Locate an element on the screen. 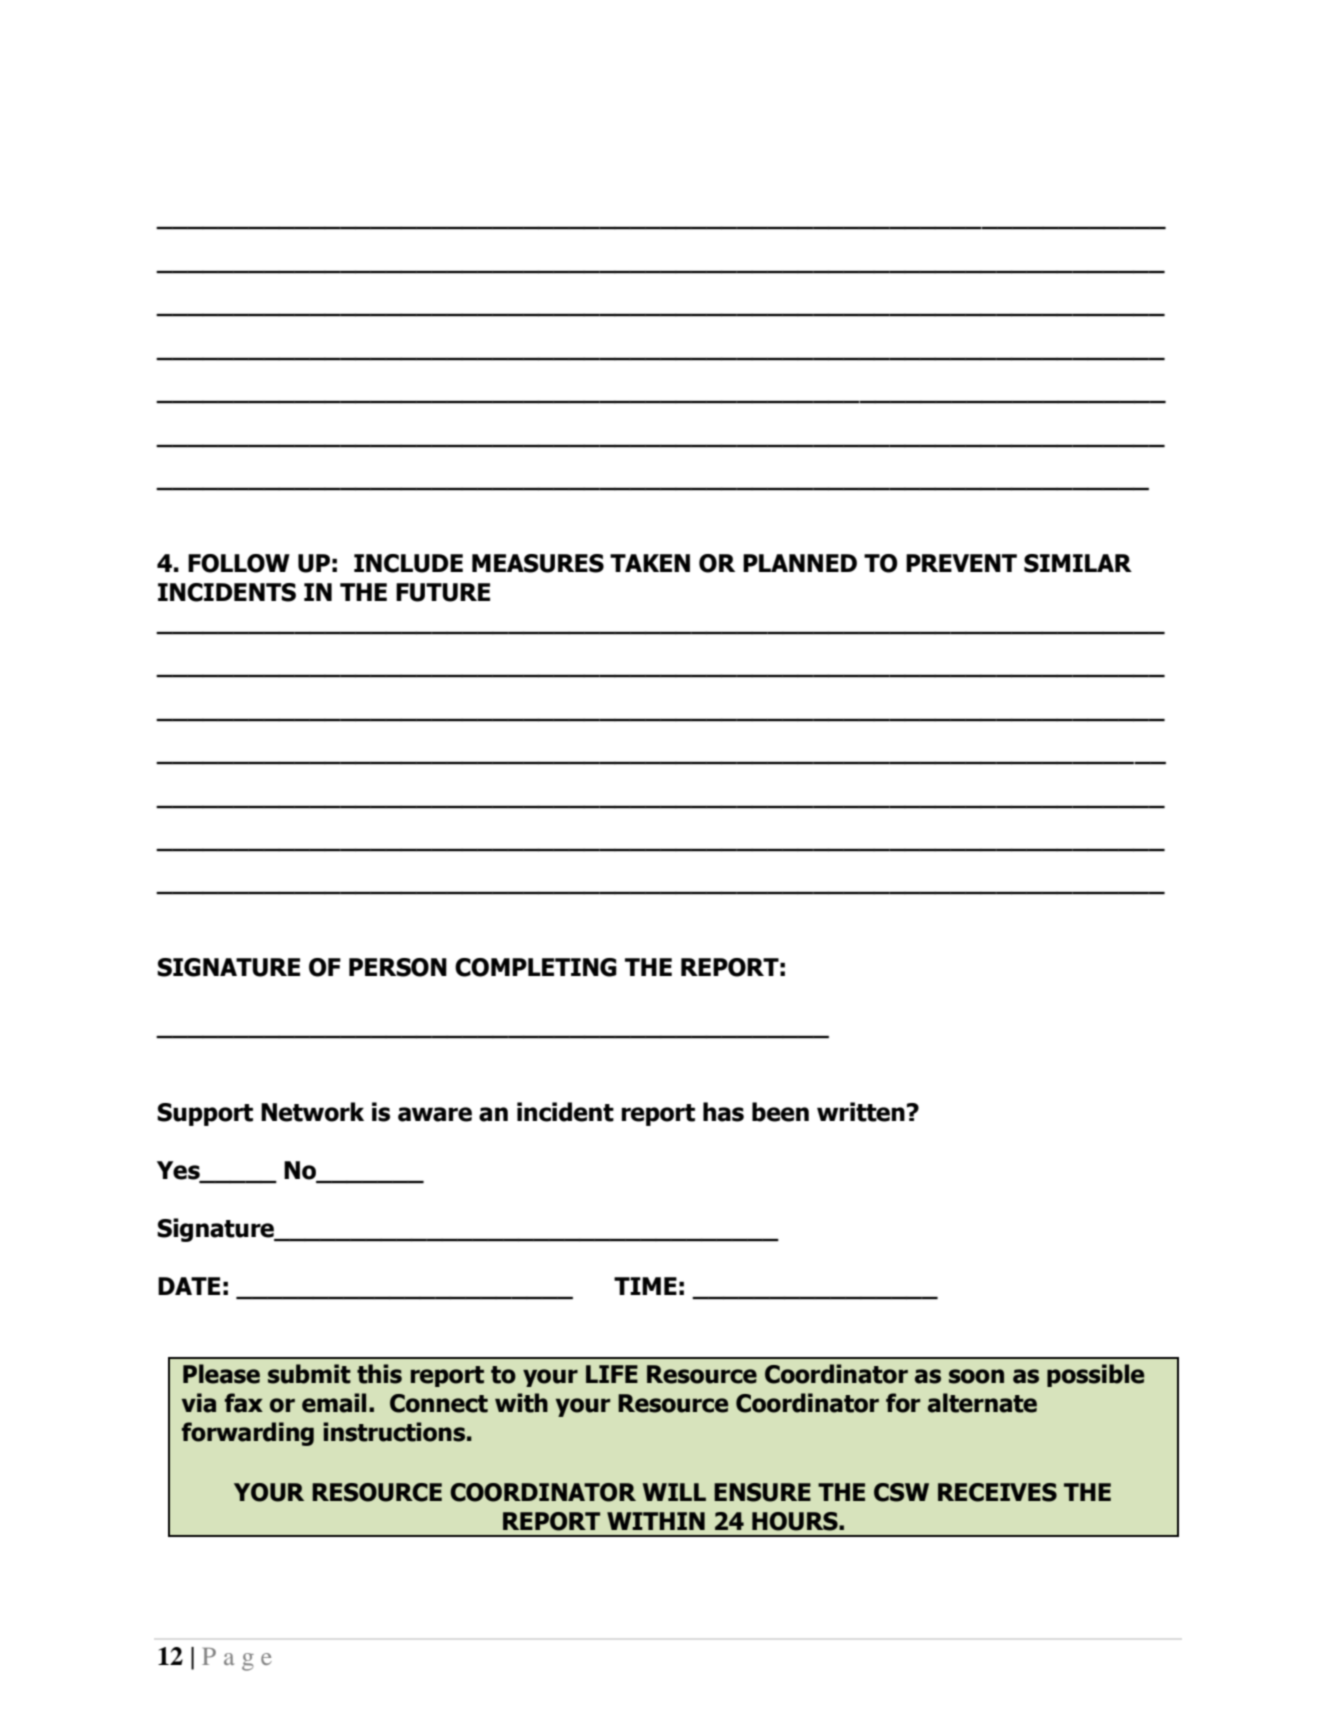  PERSON is located at coordinates (398, 967).
